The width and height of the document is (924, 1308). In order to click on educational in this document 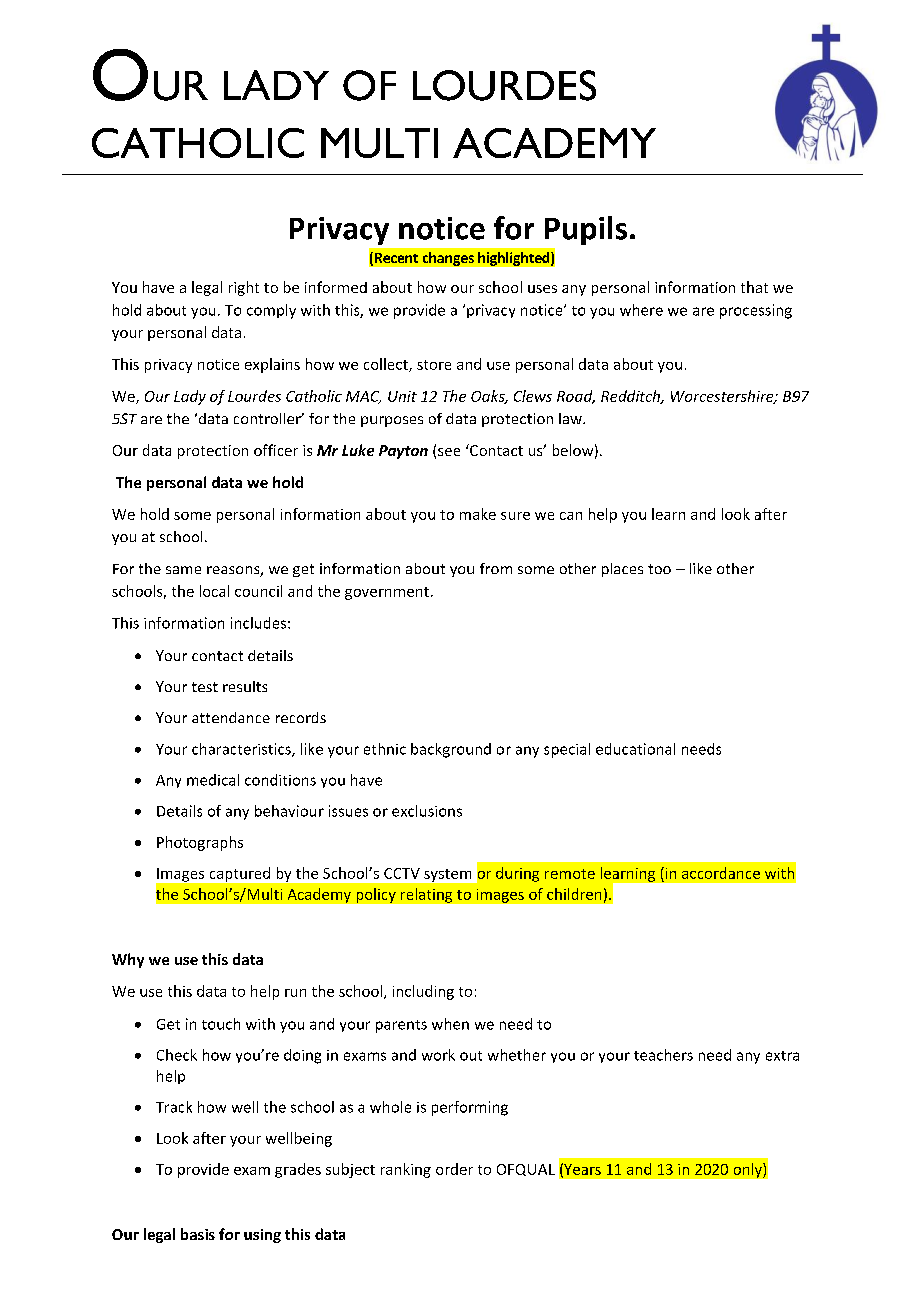, I will do `click(635, 749)`.
